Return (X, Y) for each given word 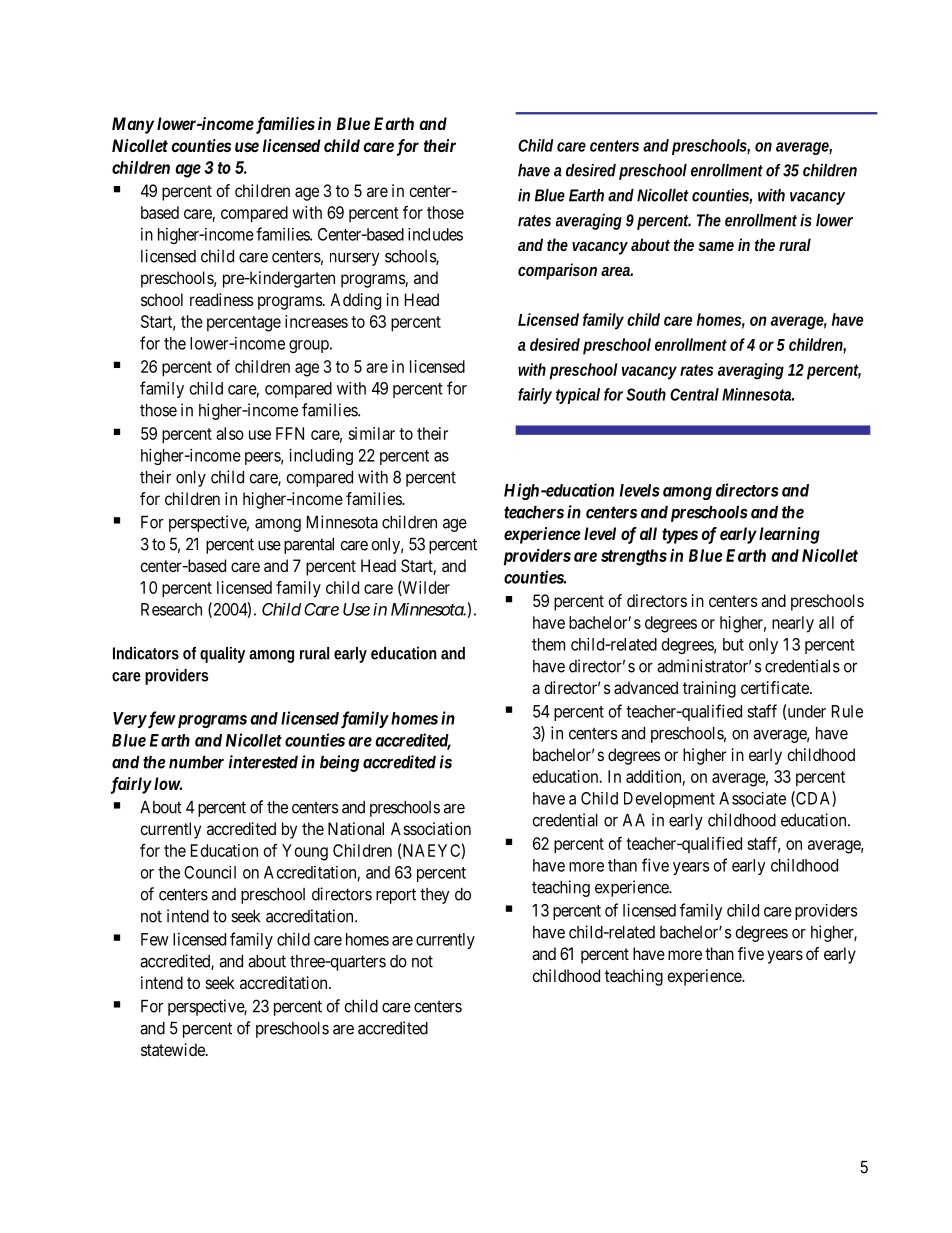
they (434, 896)
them (548, 644)
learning (789, 535)
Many (133, 125)
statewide (174, 1049)
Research (171, 609)
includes (435, 234)
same (716, 246)
